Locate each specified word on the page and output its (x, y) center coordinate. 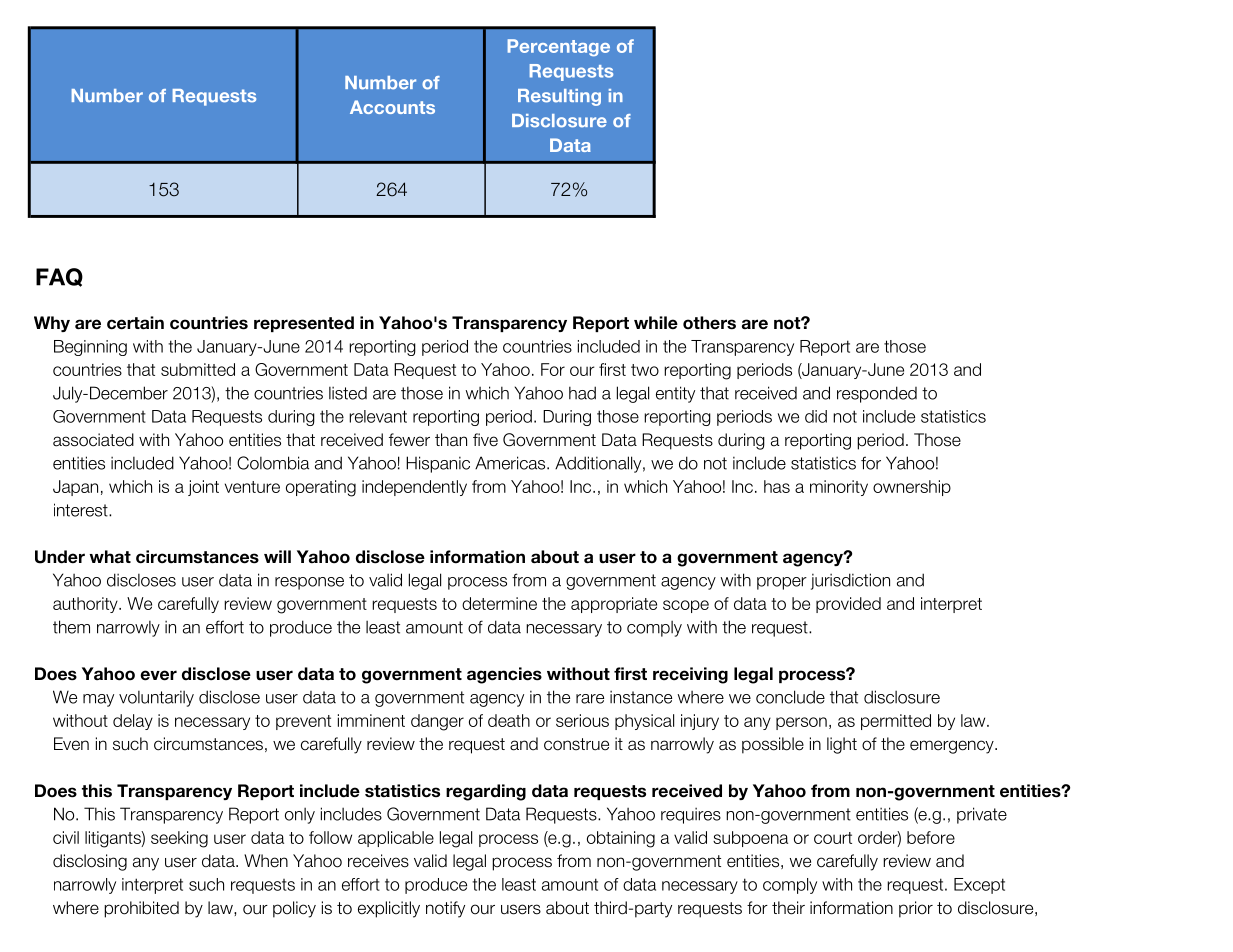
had (582, 393)
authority (86, 605)
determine (499, 603)
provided (848, 605)
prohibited (141, 909)
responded (877, 394)
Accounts (392, 107)
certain (135, 323)
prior (916, 909)
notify (445, 909)
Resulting (559, 97)
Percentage (559, 47)
